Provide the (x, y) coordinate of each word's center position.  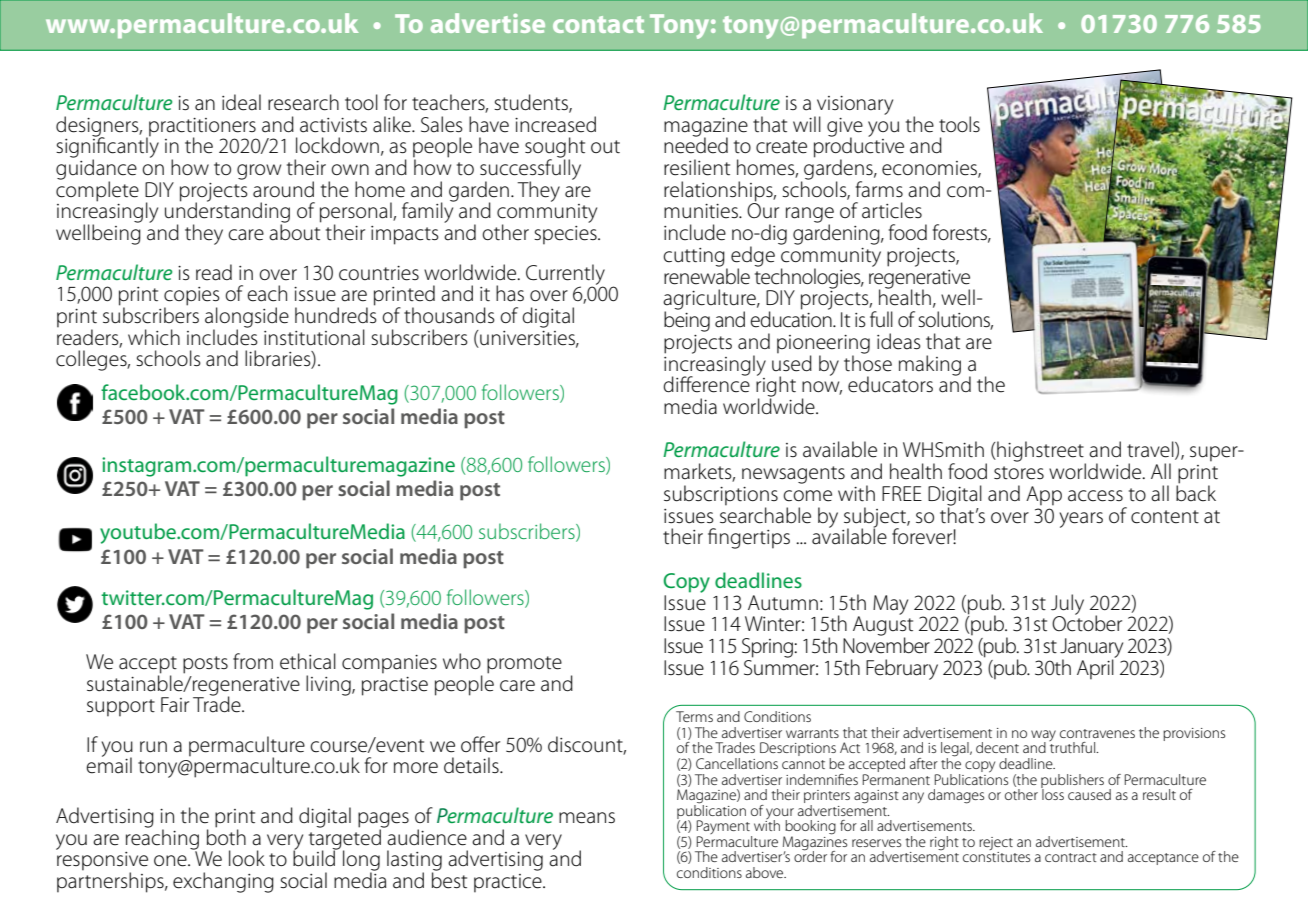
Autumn (783, 603)
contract (1071, 857)
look (247, 858)
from (253, 661)
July (1067, 605)
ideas (899, 341)
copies (192, 297)
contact (598, 24)
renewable (707, 275)
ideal (241, 102)
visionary (854, 106)
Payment (724, 828)
